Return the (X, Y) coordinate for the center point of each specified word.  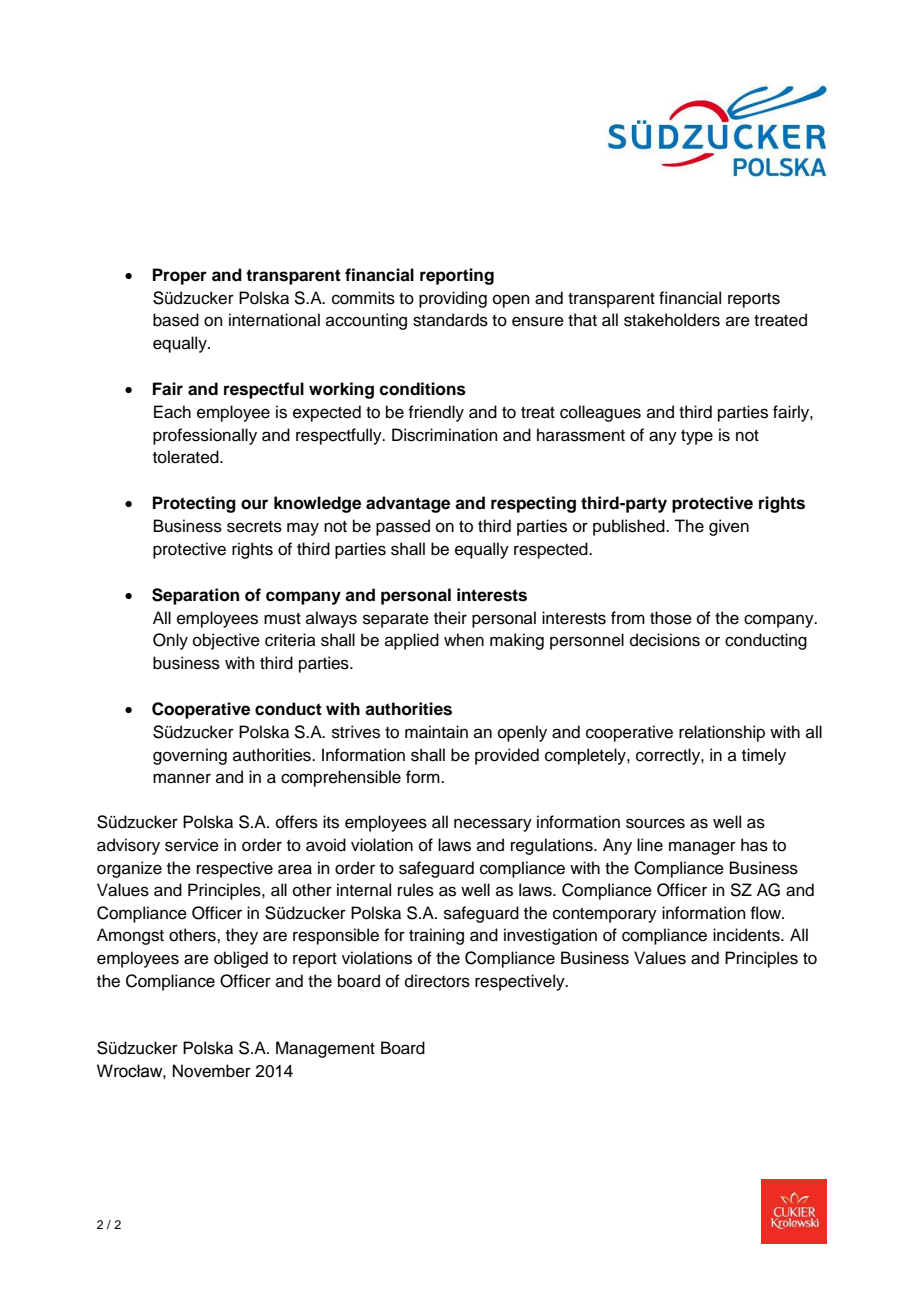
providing (453, 299)
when (464, 640)
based (176, 320)
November (212, 1071)
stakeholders (672, 320)
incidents (747, 935)
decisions (665, 640)
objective (226, 641)
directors (437, 981)
